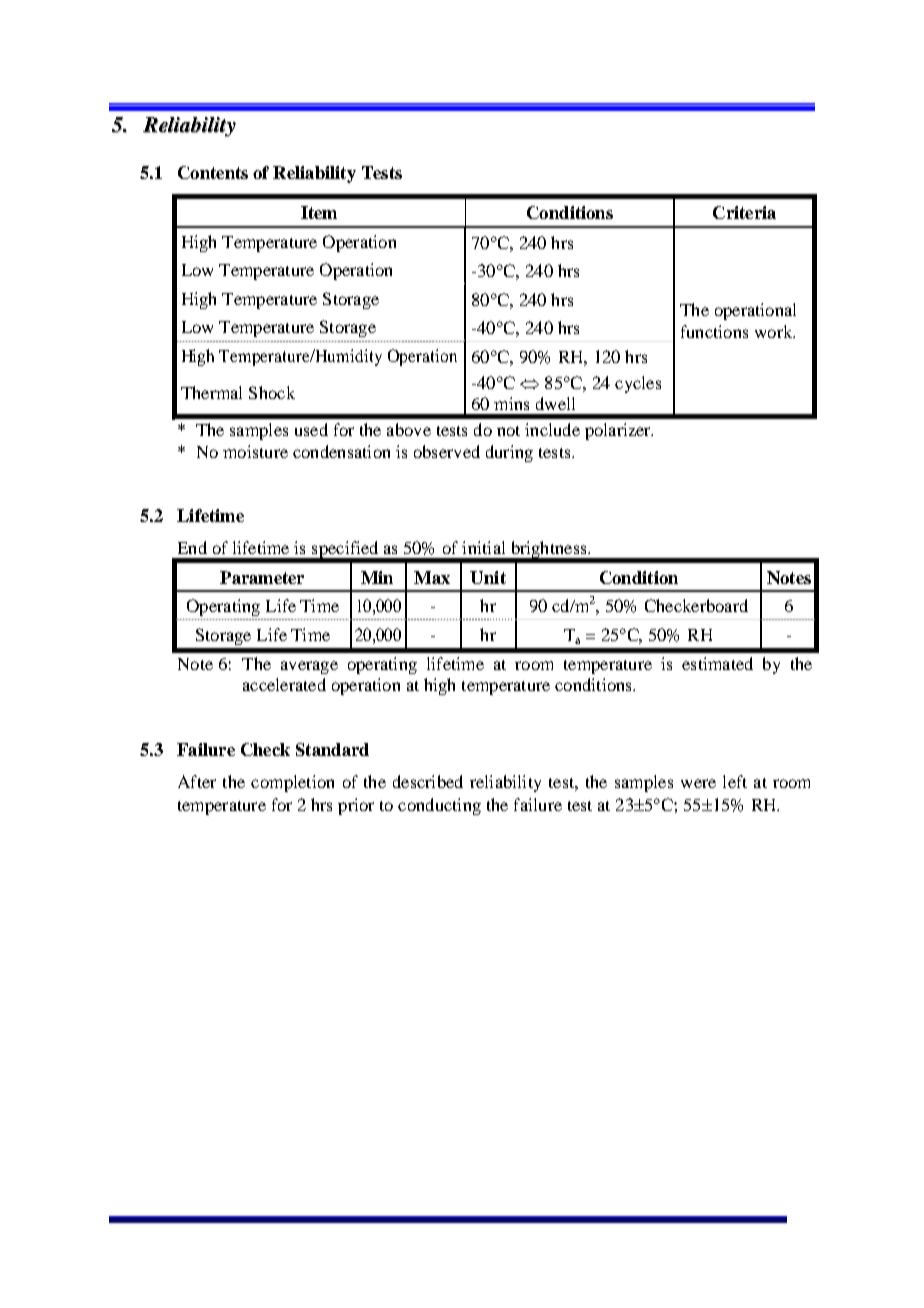 The height and width of the screenshot is (1308, 924). I want to click on Unit, so click(488, 577).
